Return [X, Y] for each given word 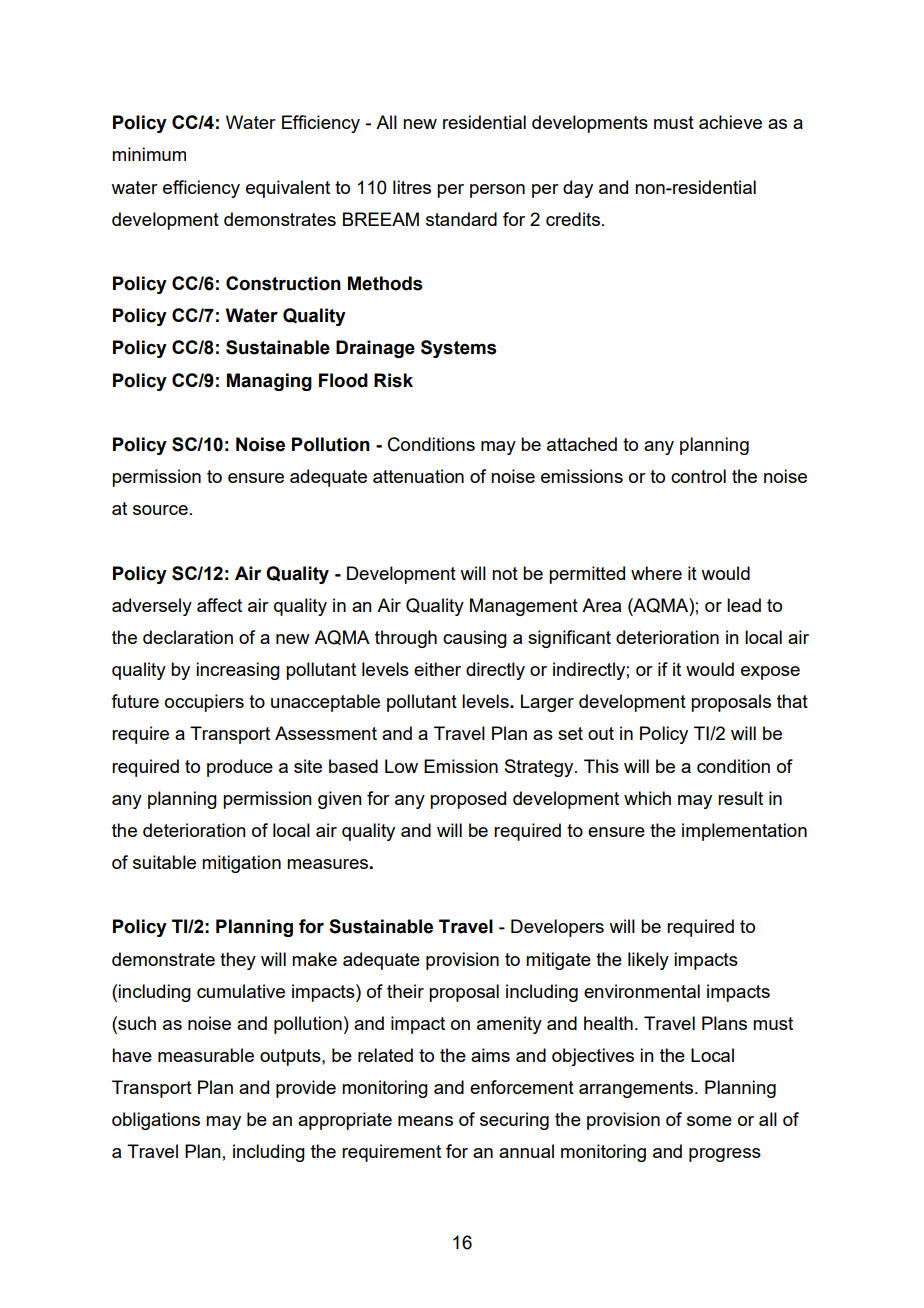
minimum [149, 154]
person [497, 191]
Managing [269, 382]
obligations [156, 1121]
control [698, 476]
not [505, 573]
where [656, 573]
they [238, 961]
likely [648, 961]
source [160, 510]
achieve [730, 122]
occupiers [204, 703]
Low [401, 766]
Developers [557, 928]
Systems [458, 349]
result [740, 798]
